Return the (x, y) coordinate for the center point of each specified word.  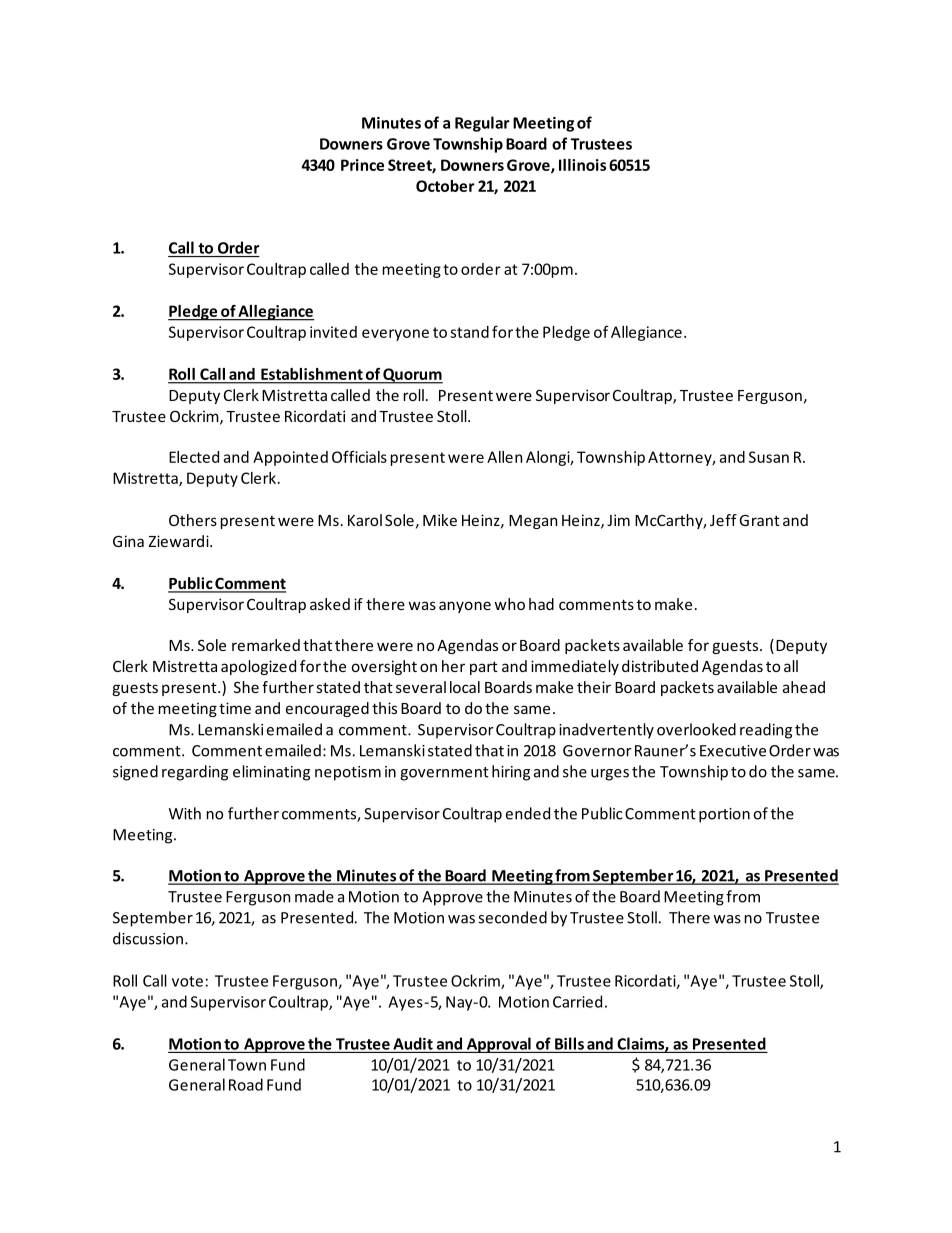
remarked (266, 645)
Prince (362, 165)
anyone (465, 607)
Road (246, 1084)
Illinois (582, 165)
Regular (482, 124)
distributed (660, 666)
